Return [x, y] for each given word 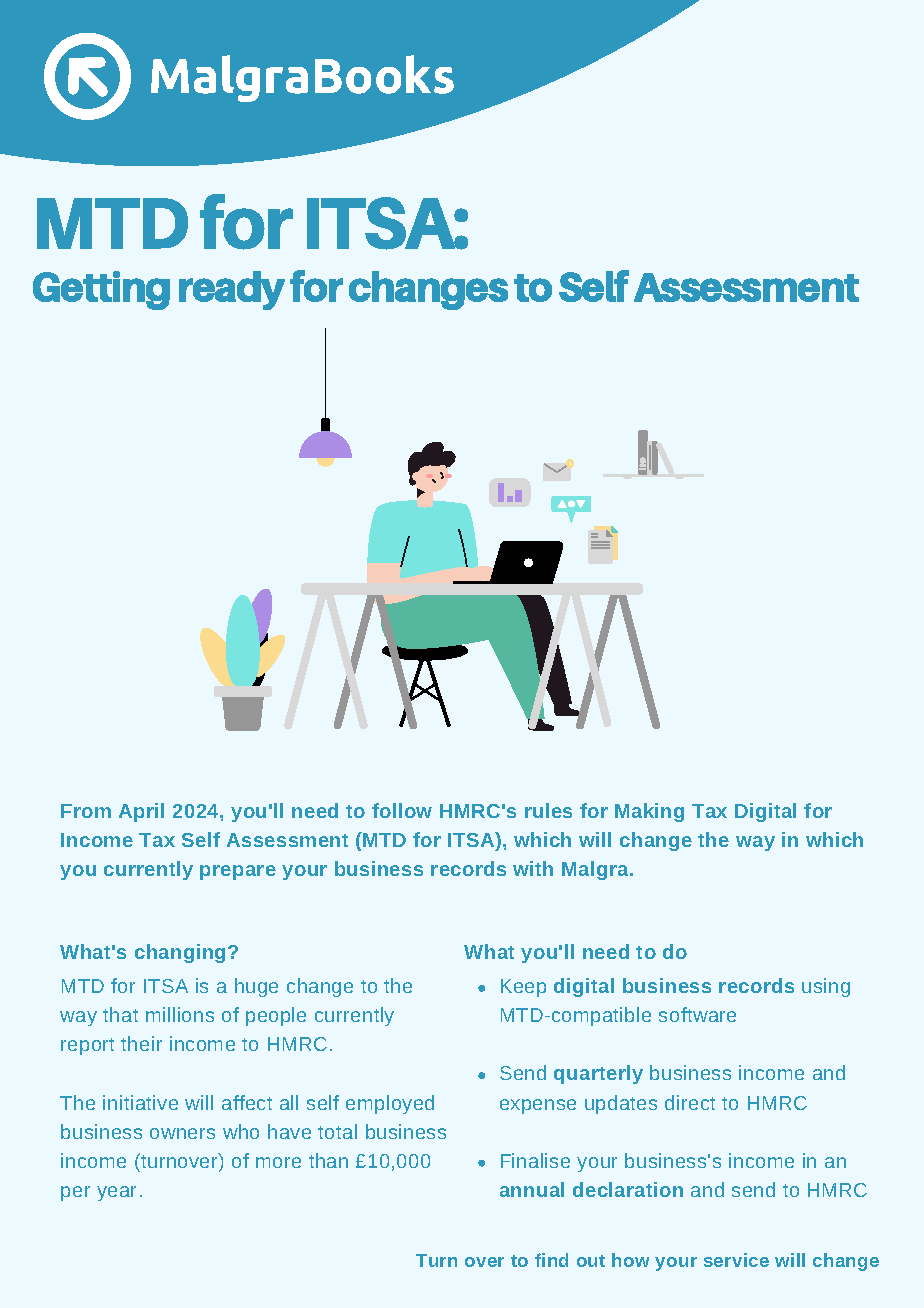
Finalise [535, 1160]
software [697, 1014]
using [826, 987]
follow [402, 810]
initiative [140, 1102]
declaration [628, 1189]
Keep [523, 988]
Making [649, 812]
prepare [238, 872]
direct [690, 1102]
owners [182, 1133]
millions [180, 1014]
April [141, 812]
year [116, 1193]
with [533, 868]
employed [390, 1104]
